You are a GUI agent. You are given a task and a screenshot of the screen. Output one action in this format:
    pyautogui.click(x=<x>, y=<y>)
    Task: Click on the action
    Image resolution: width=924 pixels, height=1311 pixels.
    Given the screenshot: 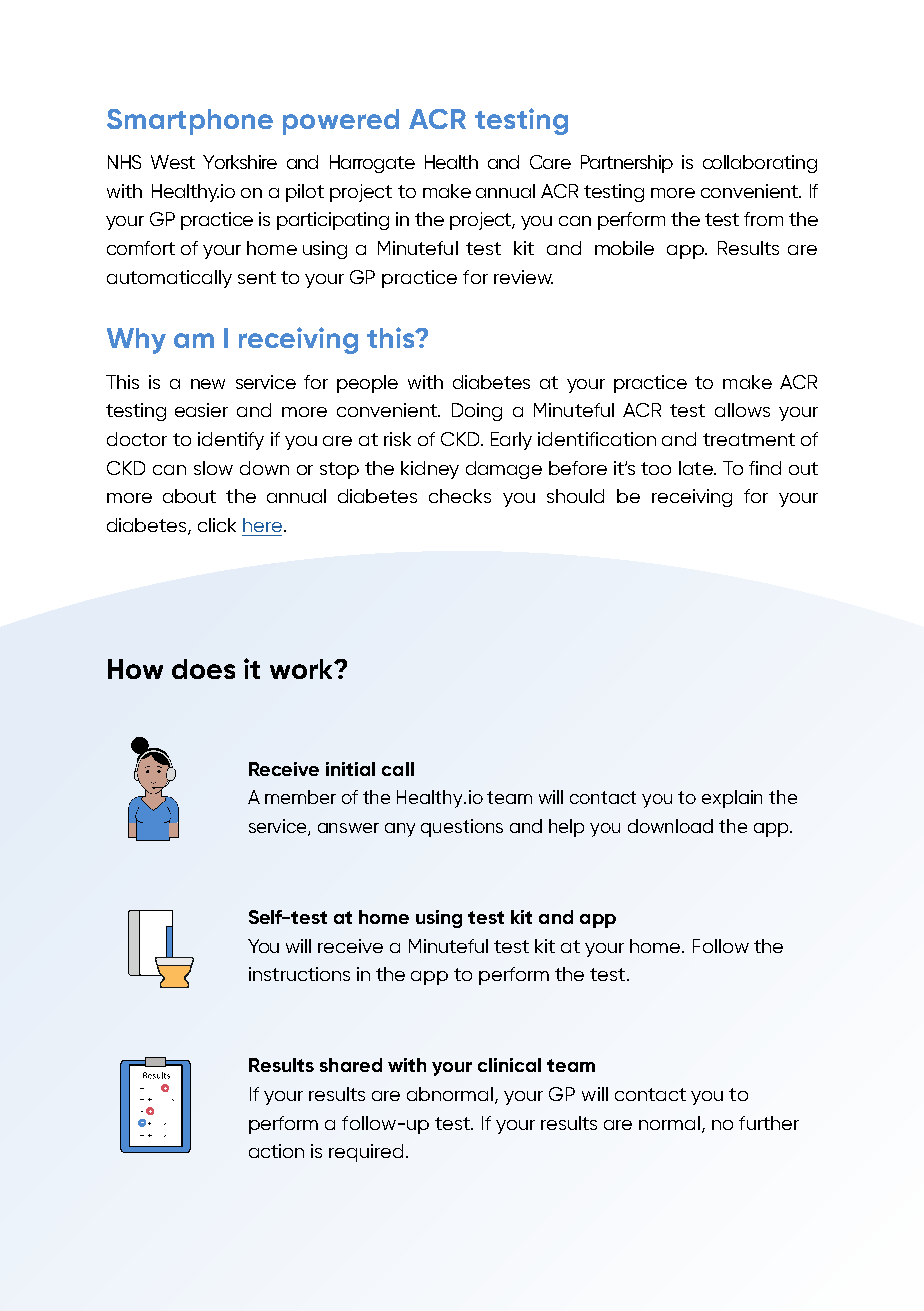 What is the action you would take?
    pyautogui.click(x=276, y=1151)
